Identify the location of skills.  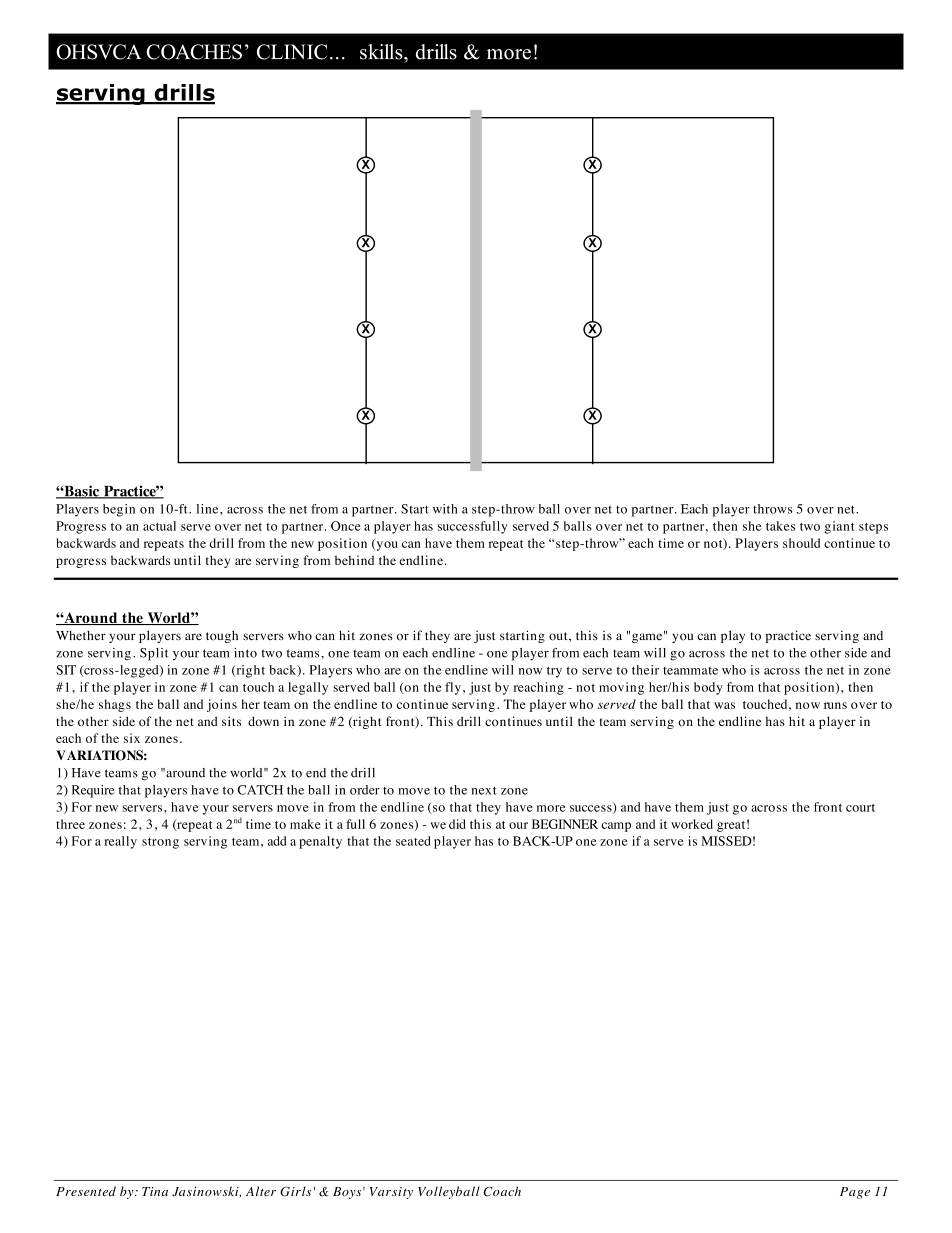
(382, 52).
